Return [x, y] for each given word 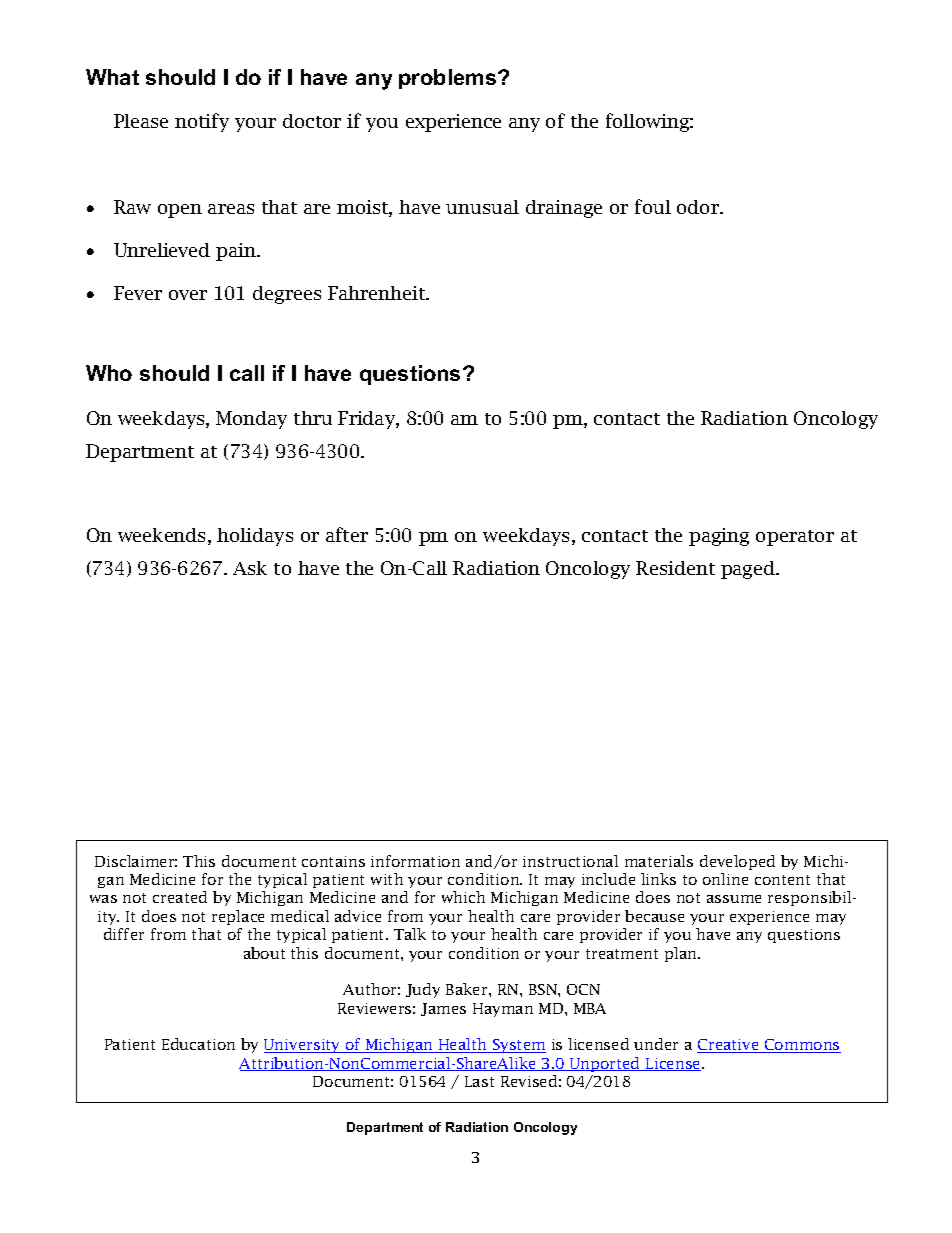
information [415, 861]
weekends [163, 536]
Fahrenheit [377, 293]
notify [202, 122]
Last [479, 1081]
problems [449, 79]
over [188, 295]
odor [699, 207]
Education [198, 1044]
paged [749, 570]
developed [737, 862]
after [347, 534]
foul [653, 206]
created [180, 897]
